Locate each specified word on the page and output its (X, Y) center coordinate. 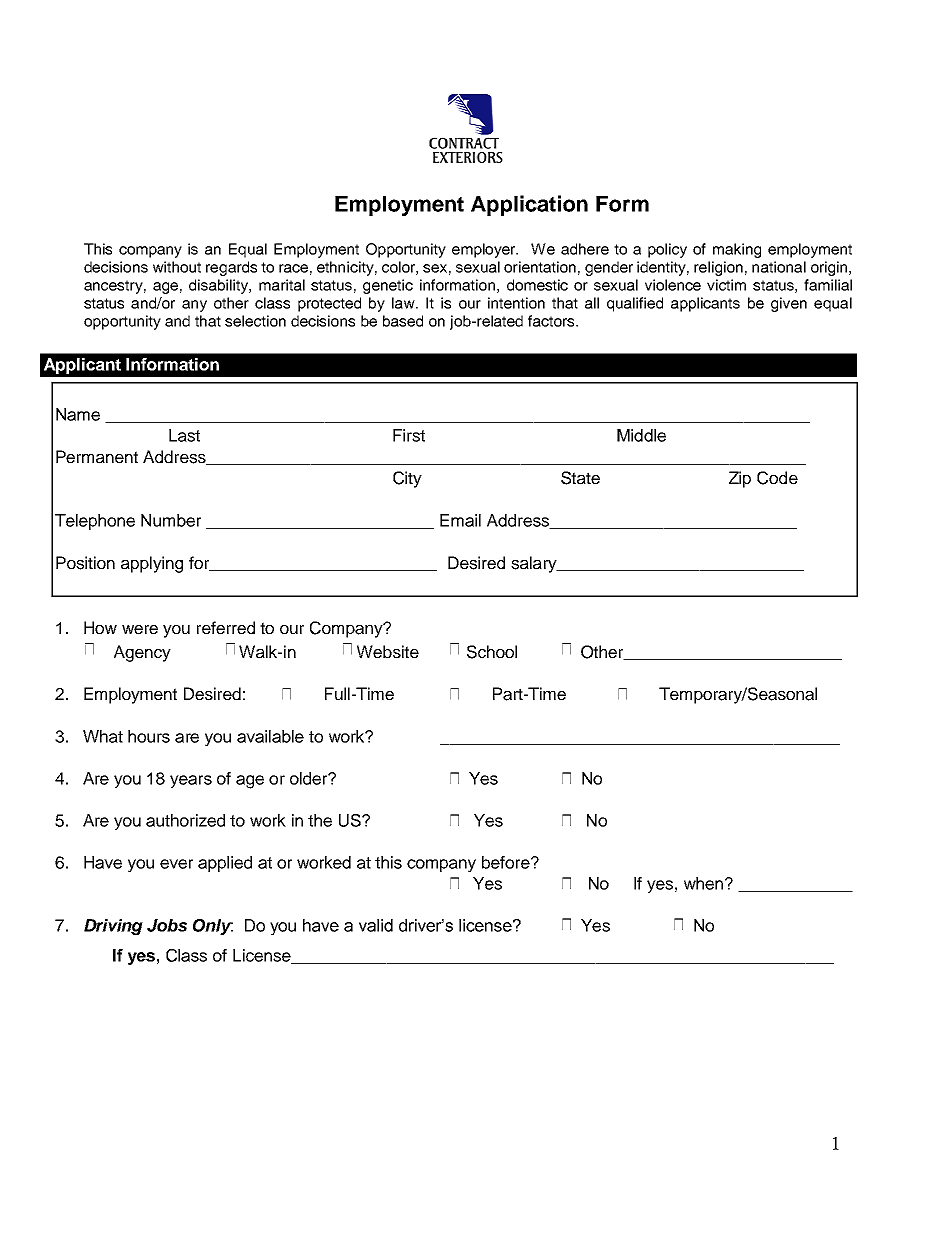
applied (225, 864)
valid (376, 925)
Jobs (167, 925)
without (177, 267)
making (737, 250)
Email (460, 520)
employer (485, 250)
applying (152, 564)
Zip (740, 479)
